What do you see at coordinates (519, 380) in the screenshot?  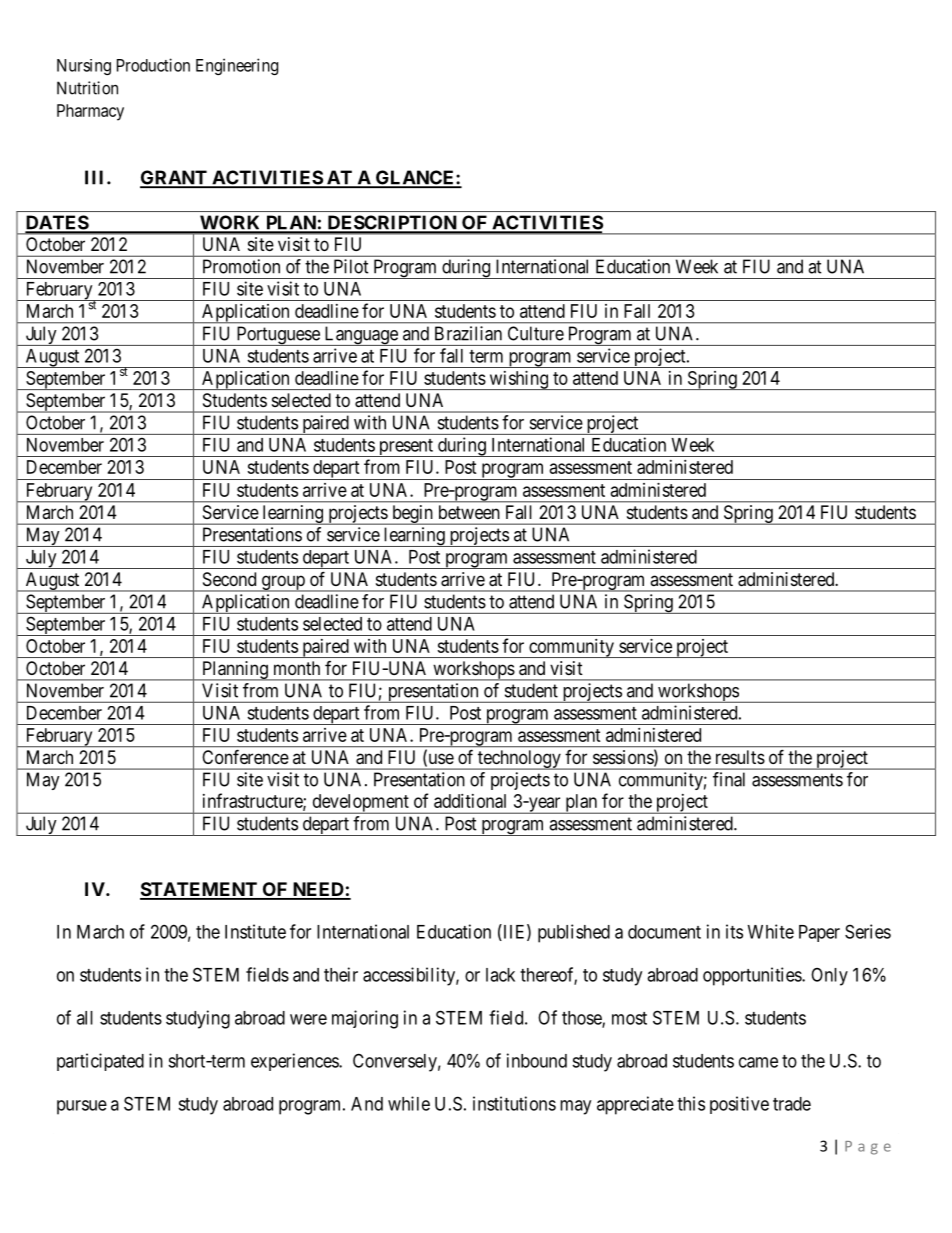 I see `wishing` at bounding box center [519, 380].
